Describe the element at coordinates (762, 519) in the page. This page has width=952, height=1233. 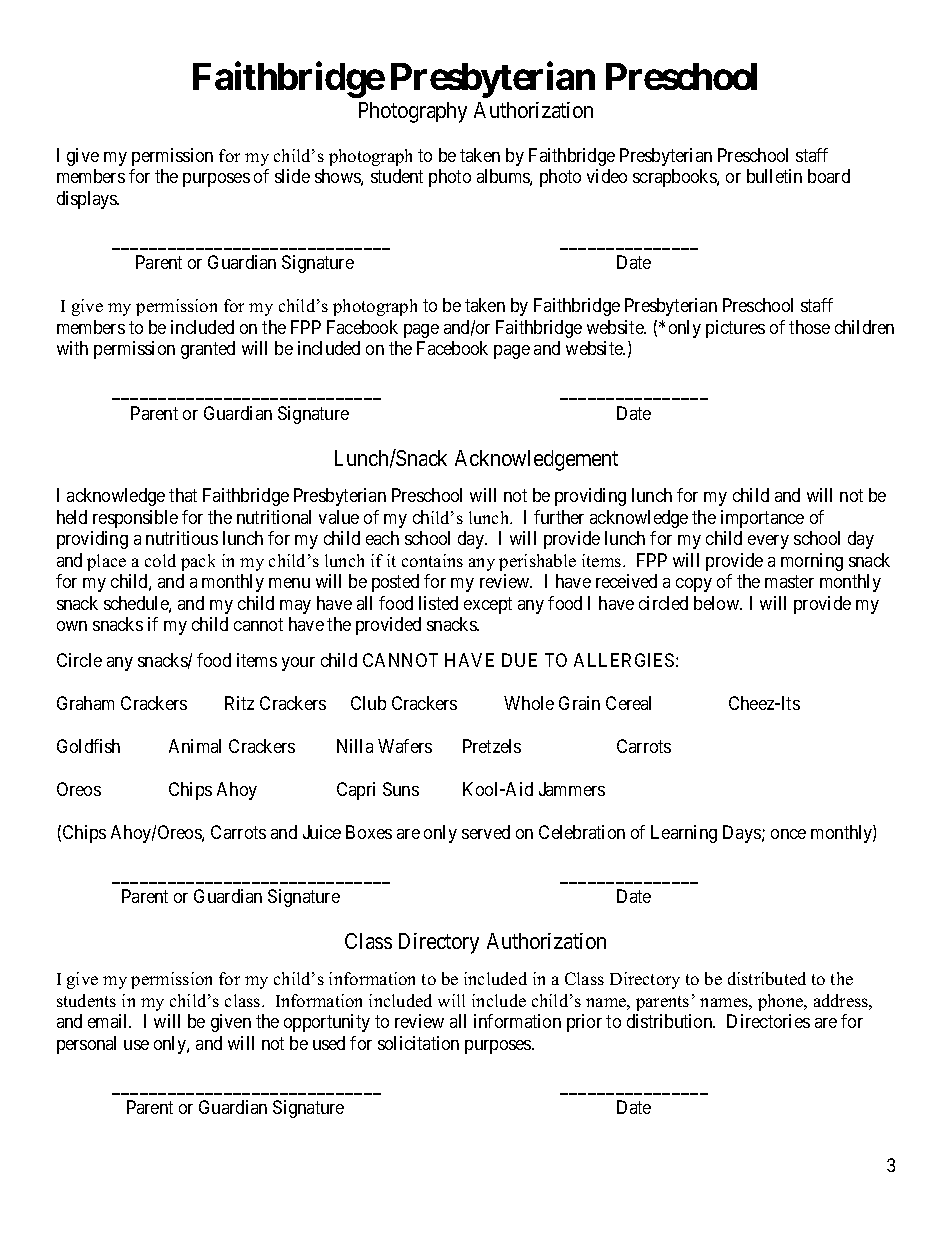
I see `importance` at that location.
